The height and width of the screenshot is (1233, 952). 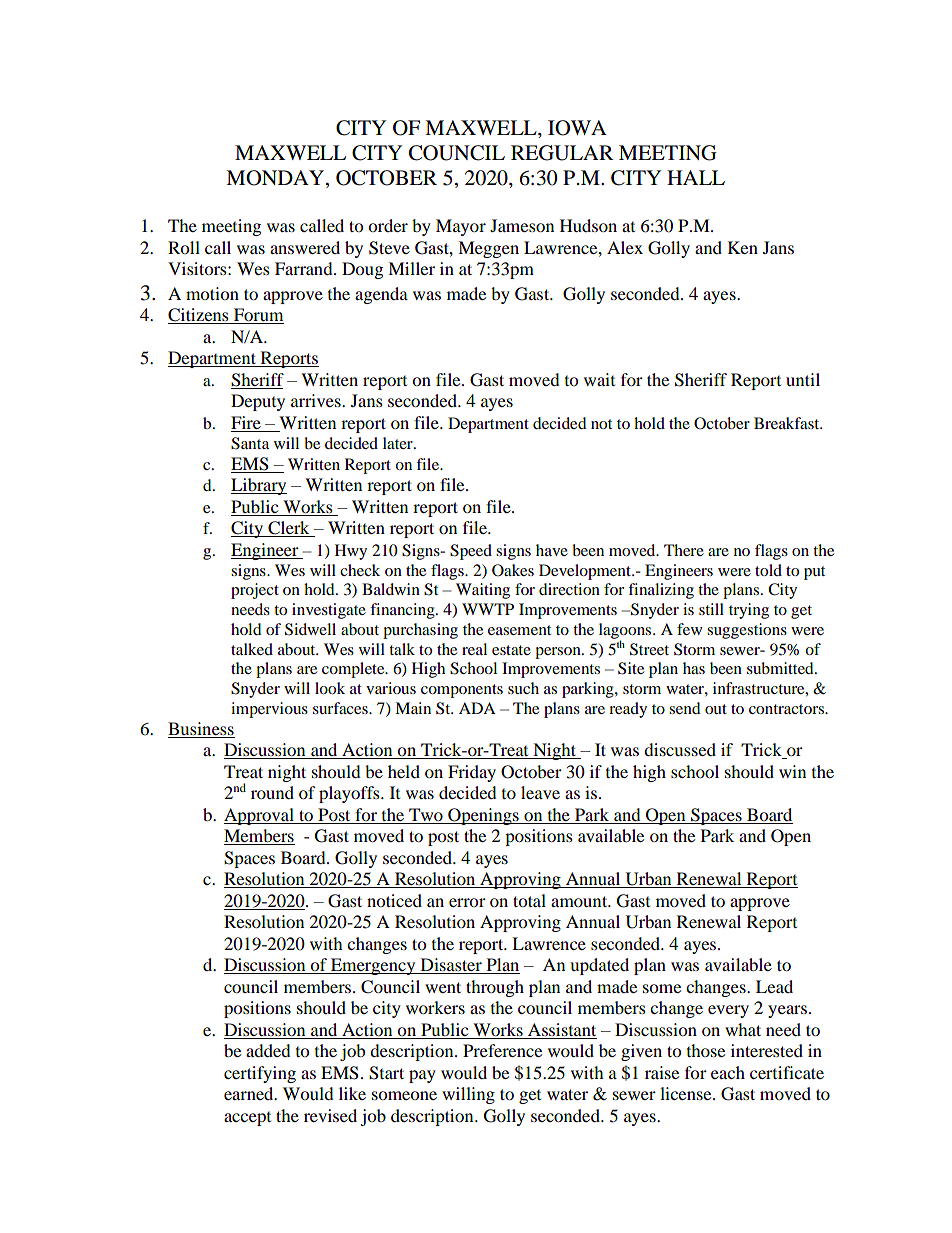 I want to click on suggestions, so click(x=747, y=631).
